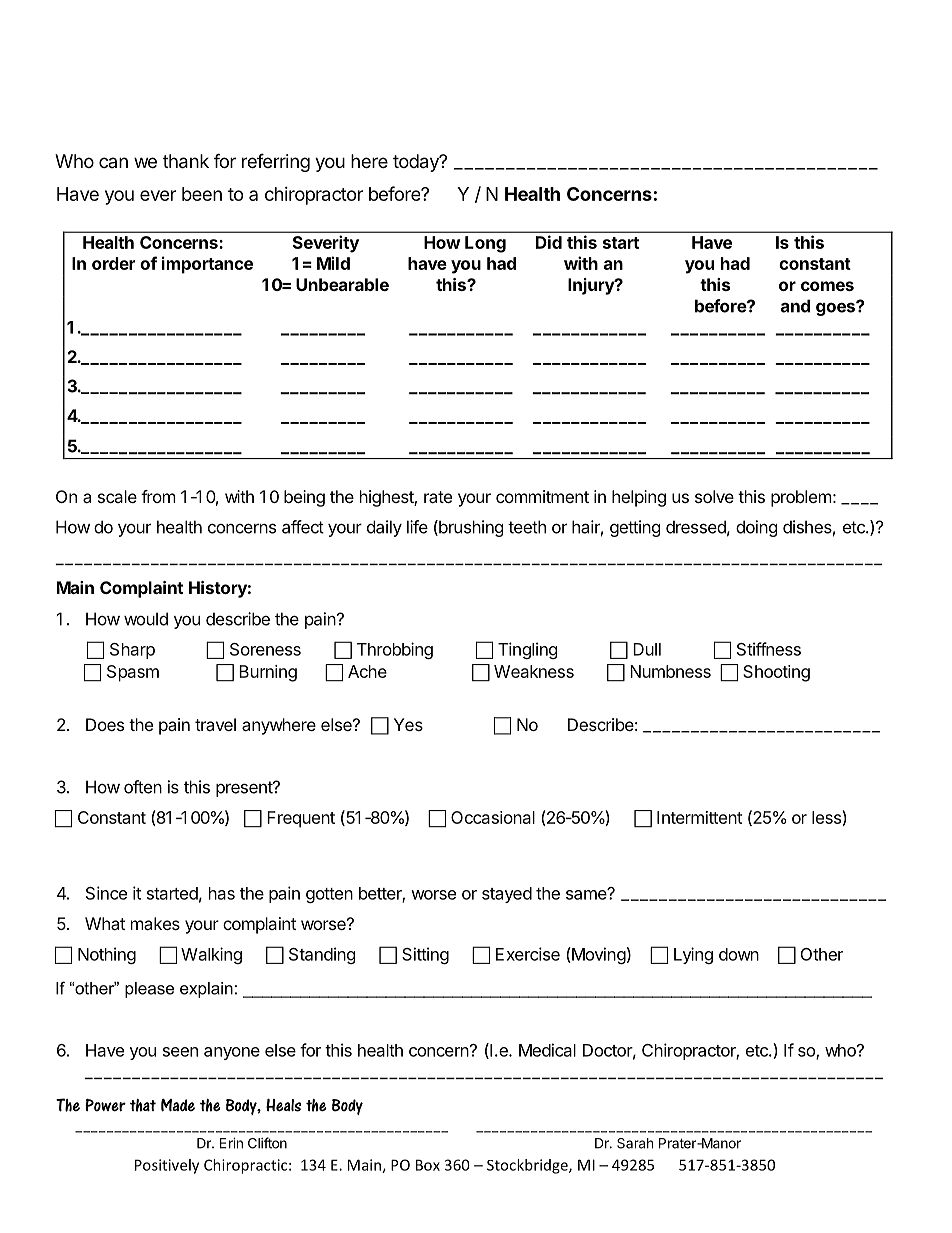 The width and height of the screenshot is (952, 1233). Describe the element at coordinates (245, 789) in the screenshot. I see `present` at that location.
